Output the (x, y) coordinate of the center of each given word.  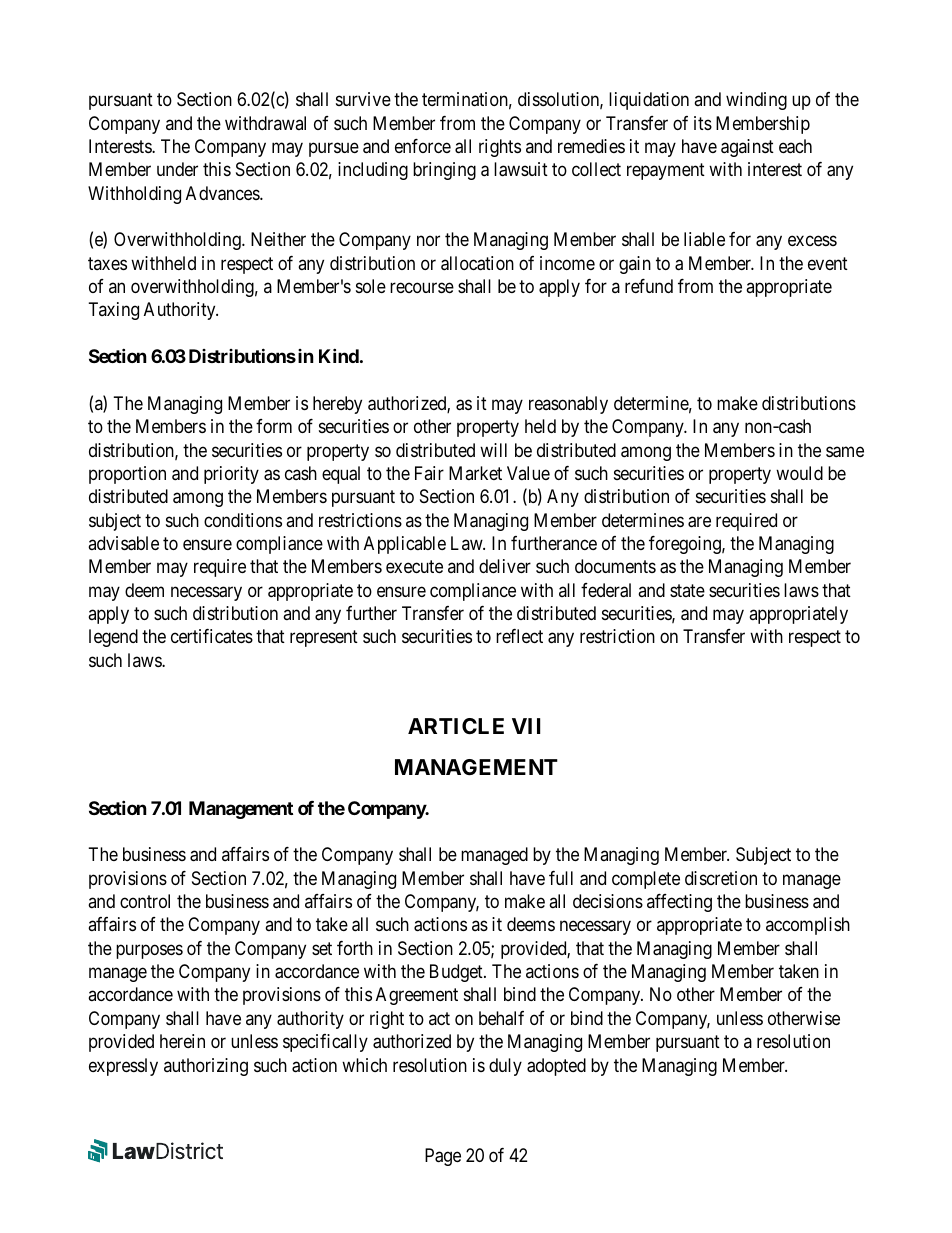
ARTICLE (456, 726)
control (145, 901)
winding (756, 101)
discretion (721, 878)
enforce (423, 146)
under (177, 169)
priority (231, 475)
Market (475, 473)
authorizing (206, 1067)
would (799, 473)
